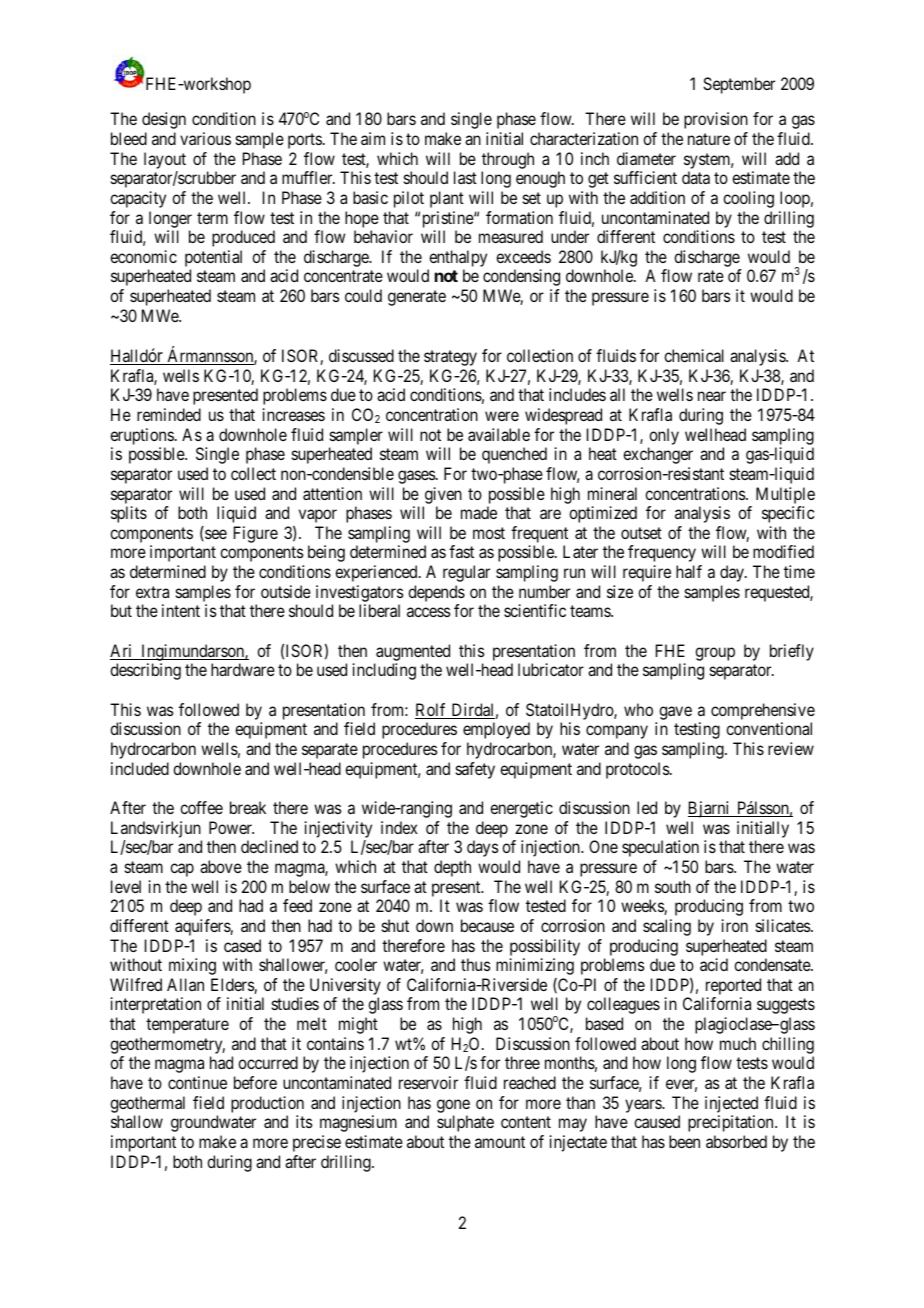  I want to click on gave, so click(675, 713).
